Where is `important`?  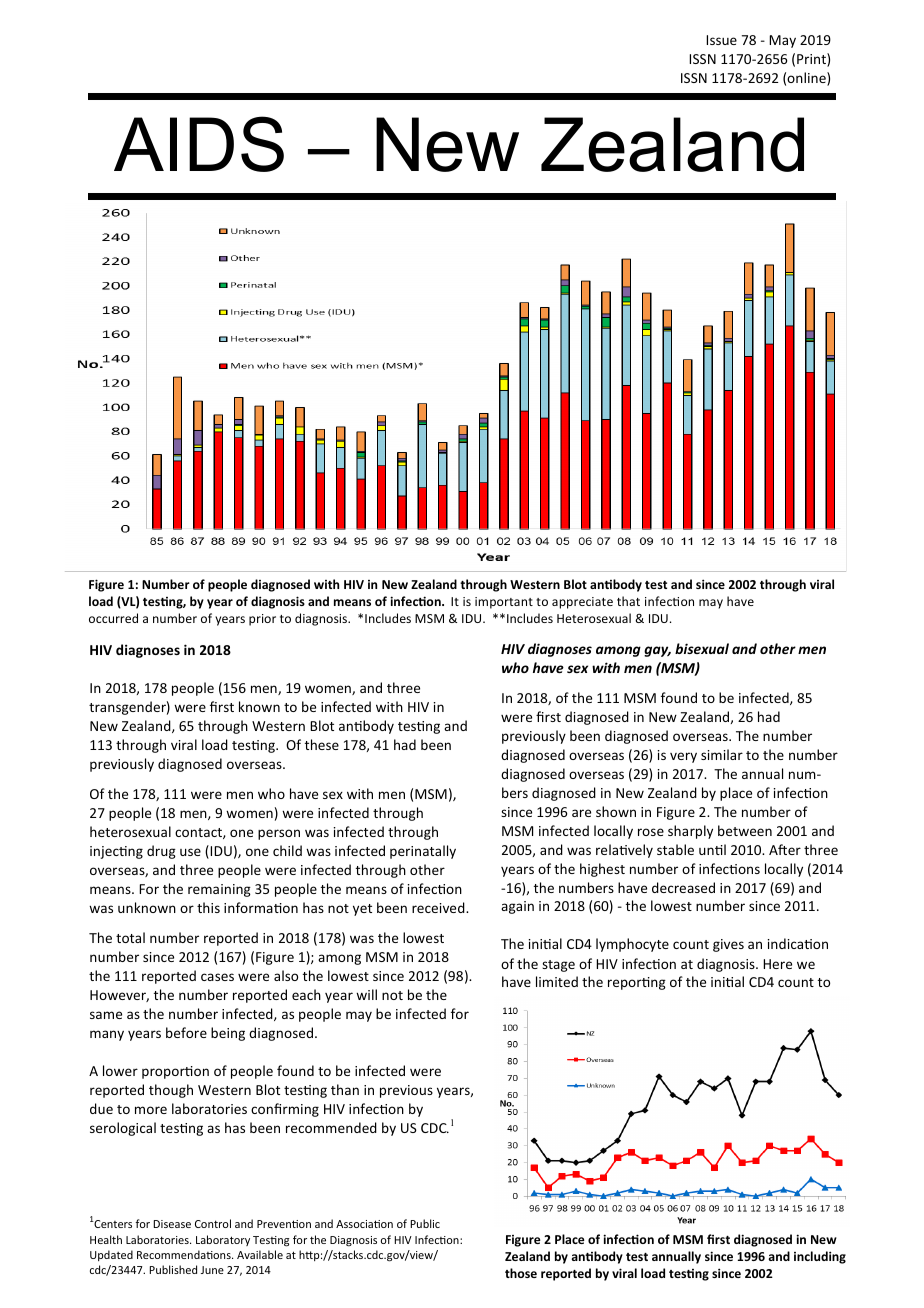
important is located at coordinates (504, 603).
